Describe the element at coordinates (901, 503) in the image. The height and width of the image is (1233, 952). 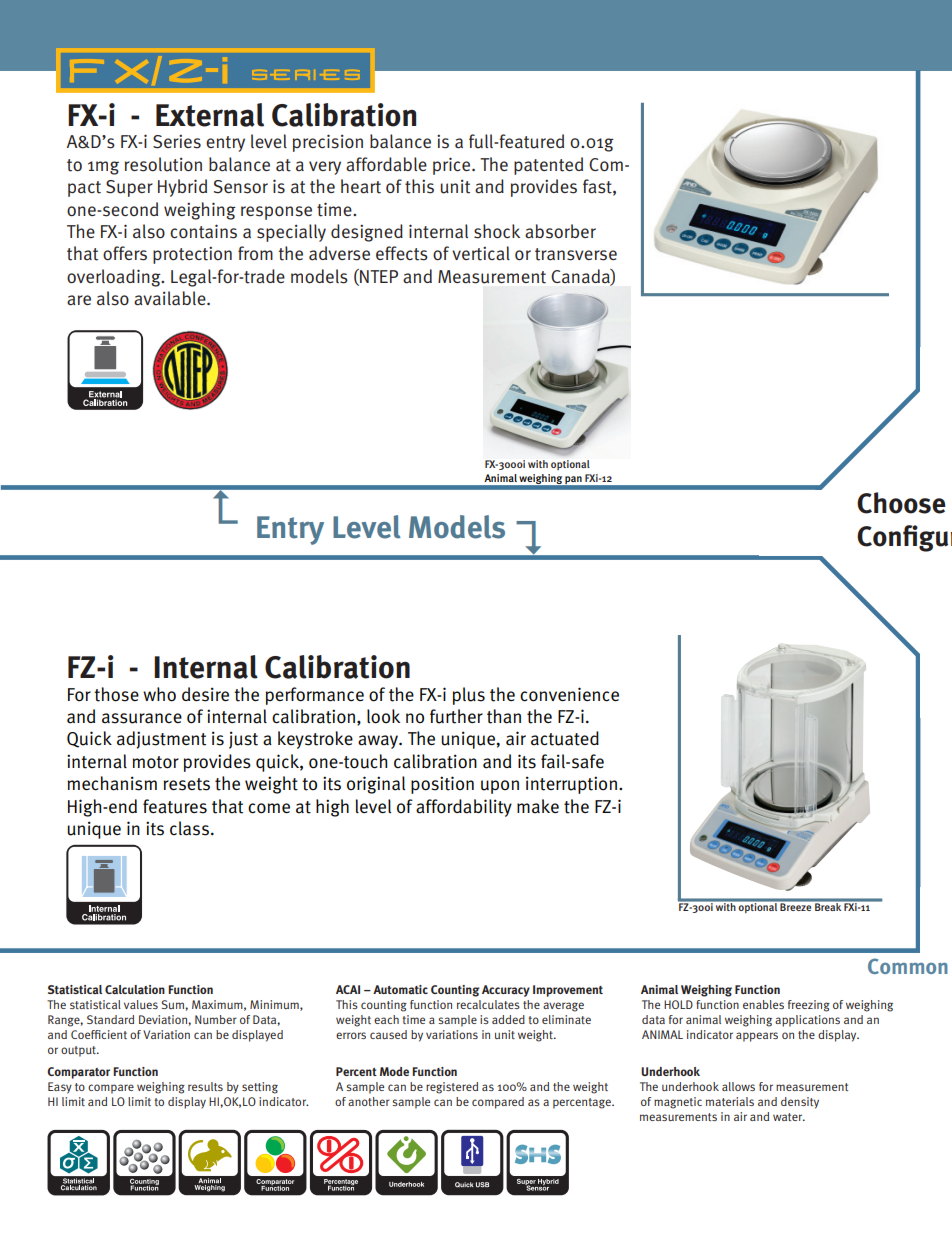
I see `Choose` at that location.
